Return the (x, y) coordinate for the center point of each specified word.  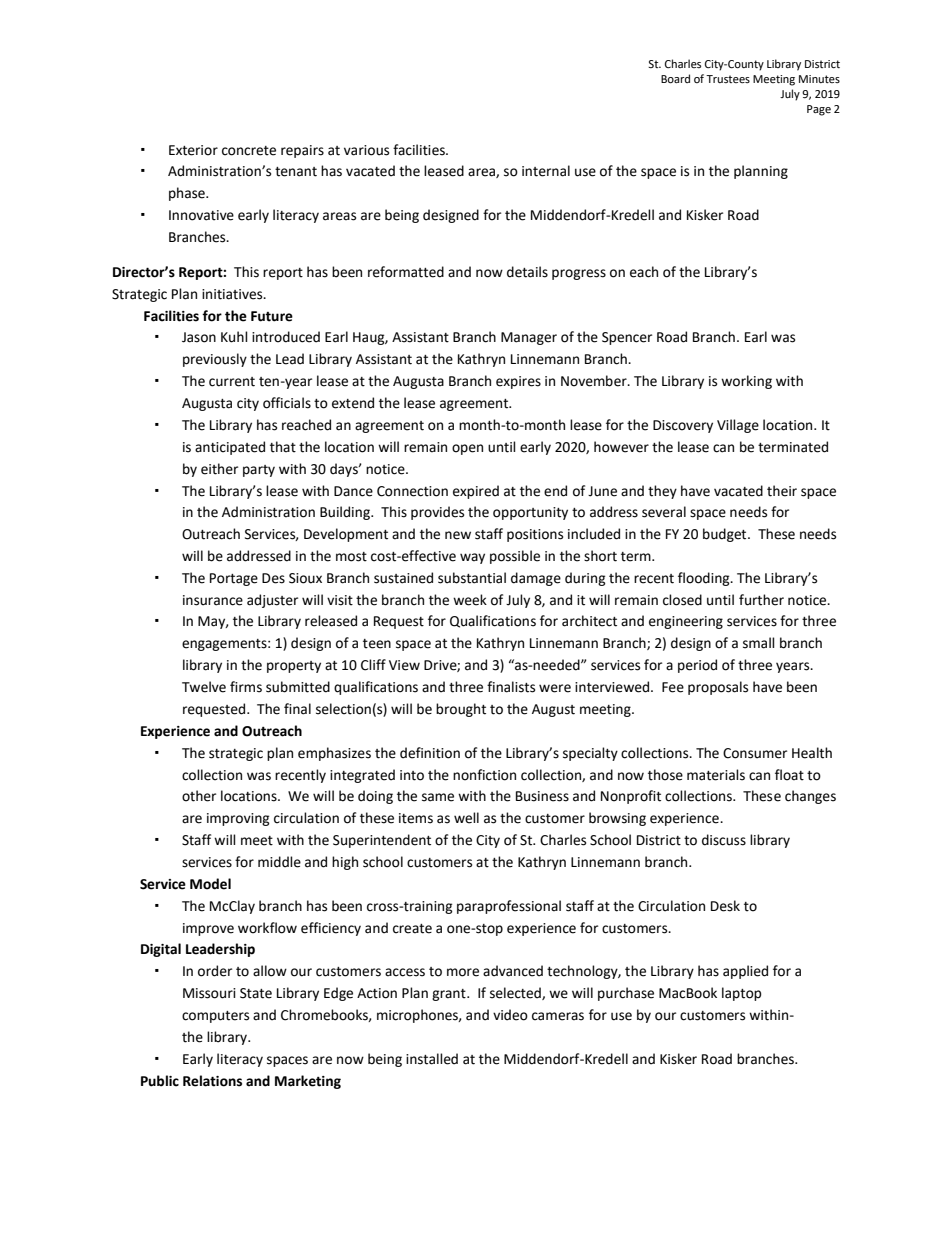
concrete (249, 151)
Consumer (755, 753)
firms (246, 687)
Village (738, 426)
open (467, 449)
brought (461, 710)
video (510, 1015)
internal (546, 171)
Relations (212, 1081)
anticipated (230, 448)
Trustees (728, 79)
